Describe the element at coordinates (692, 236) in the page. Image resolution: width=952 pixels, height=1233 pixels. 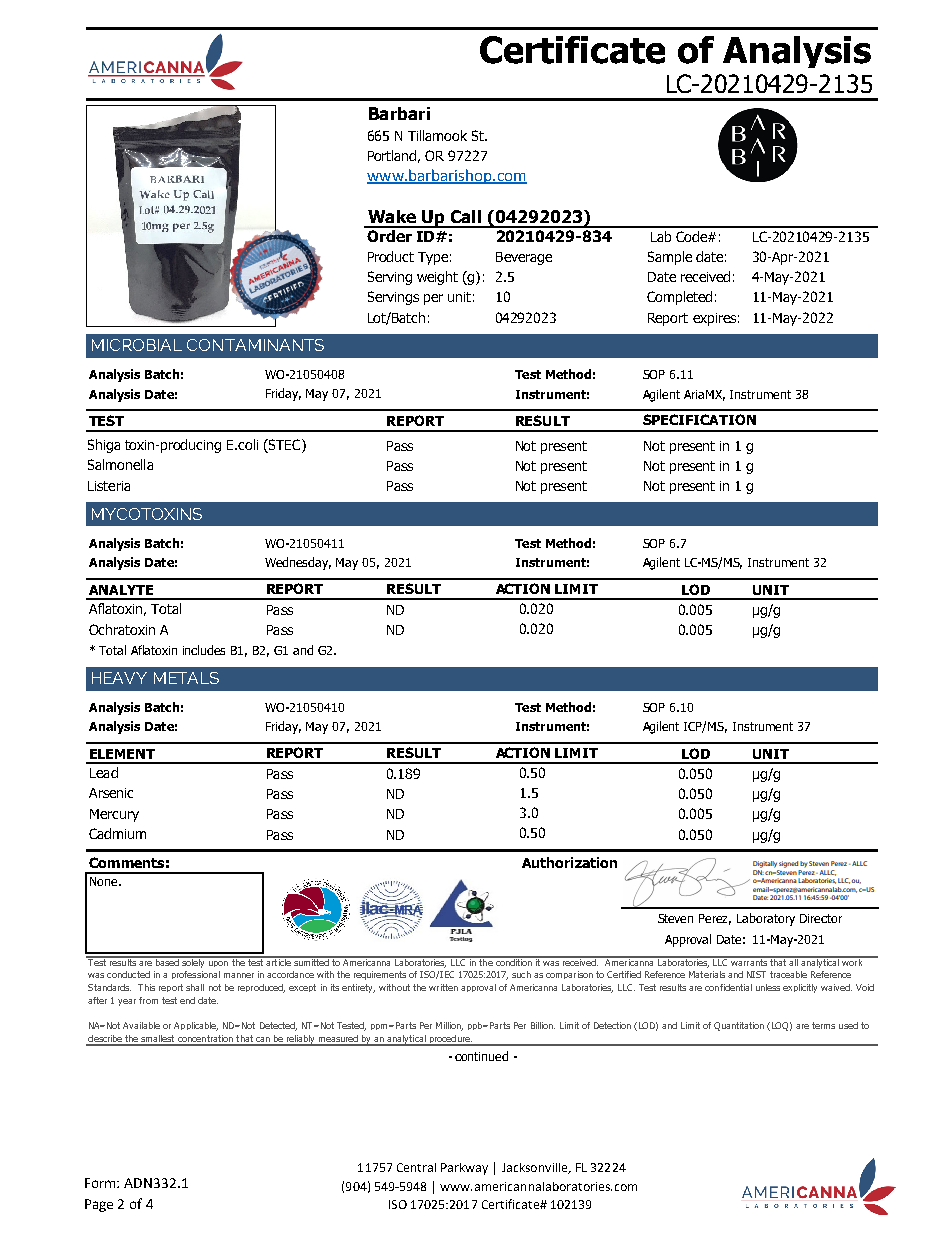
I see `Code` at that location.
